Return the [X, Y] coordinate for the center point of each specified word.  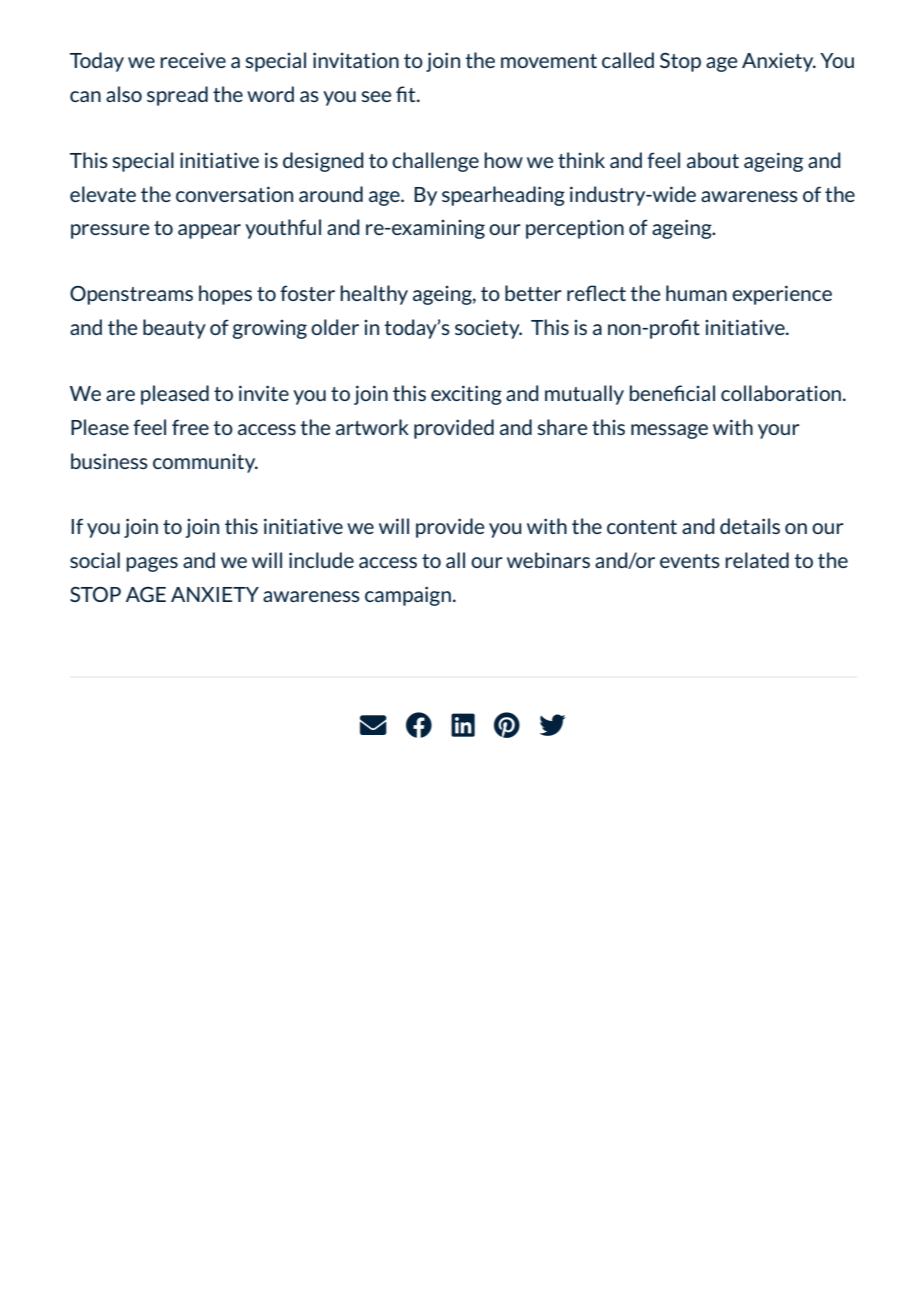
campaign [408, 596]
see [376, 96]
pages [152, 564]
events [690, 561]
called [628, 60]
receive [193, 60]
